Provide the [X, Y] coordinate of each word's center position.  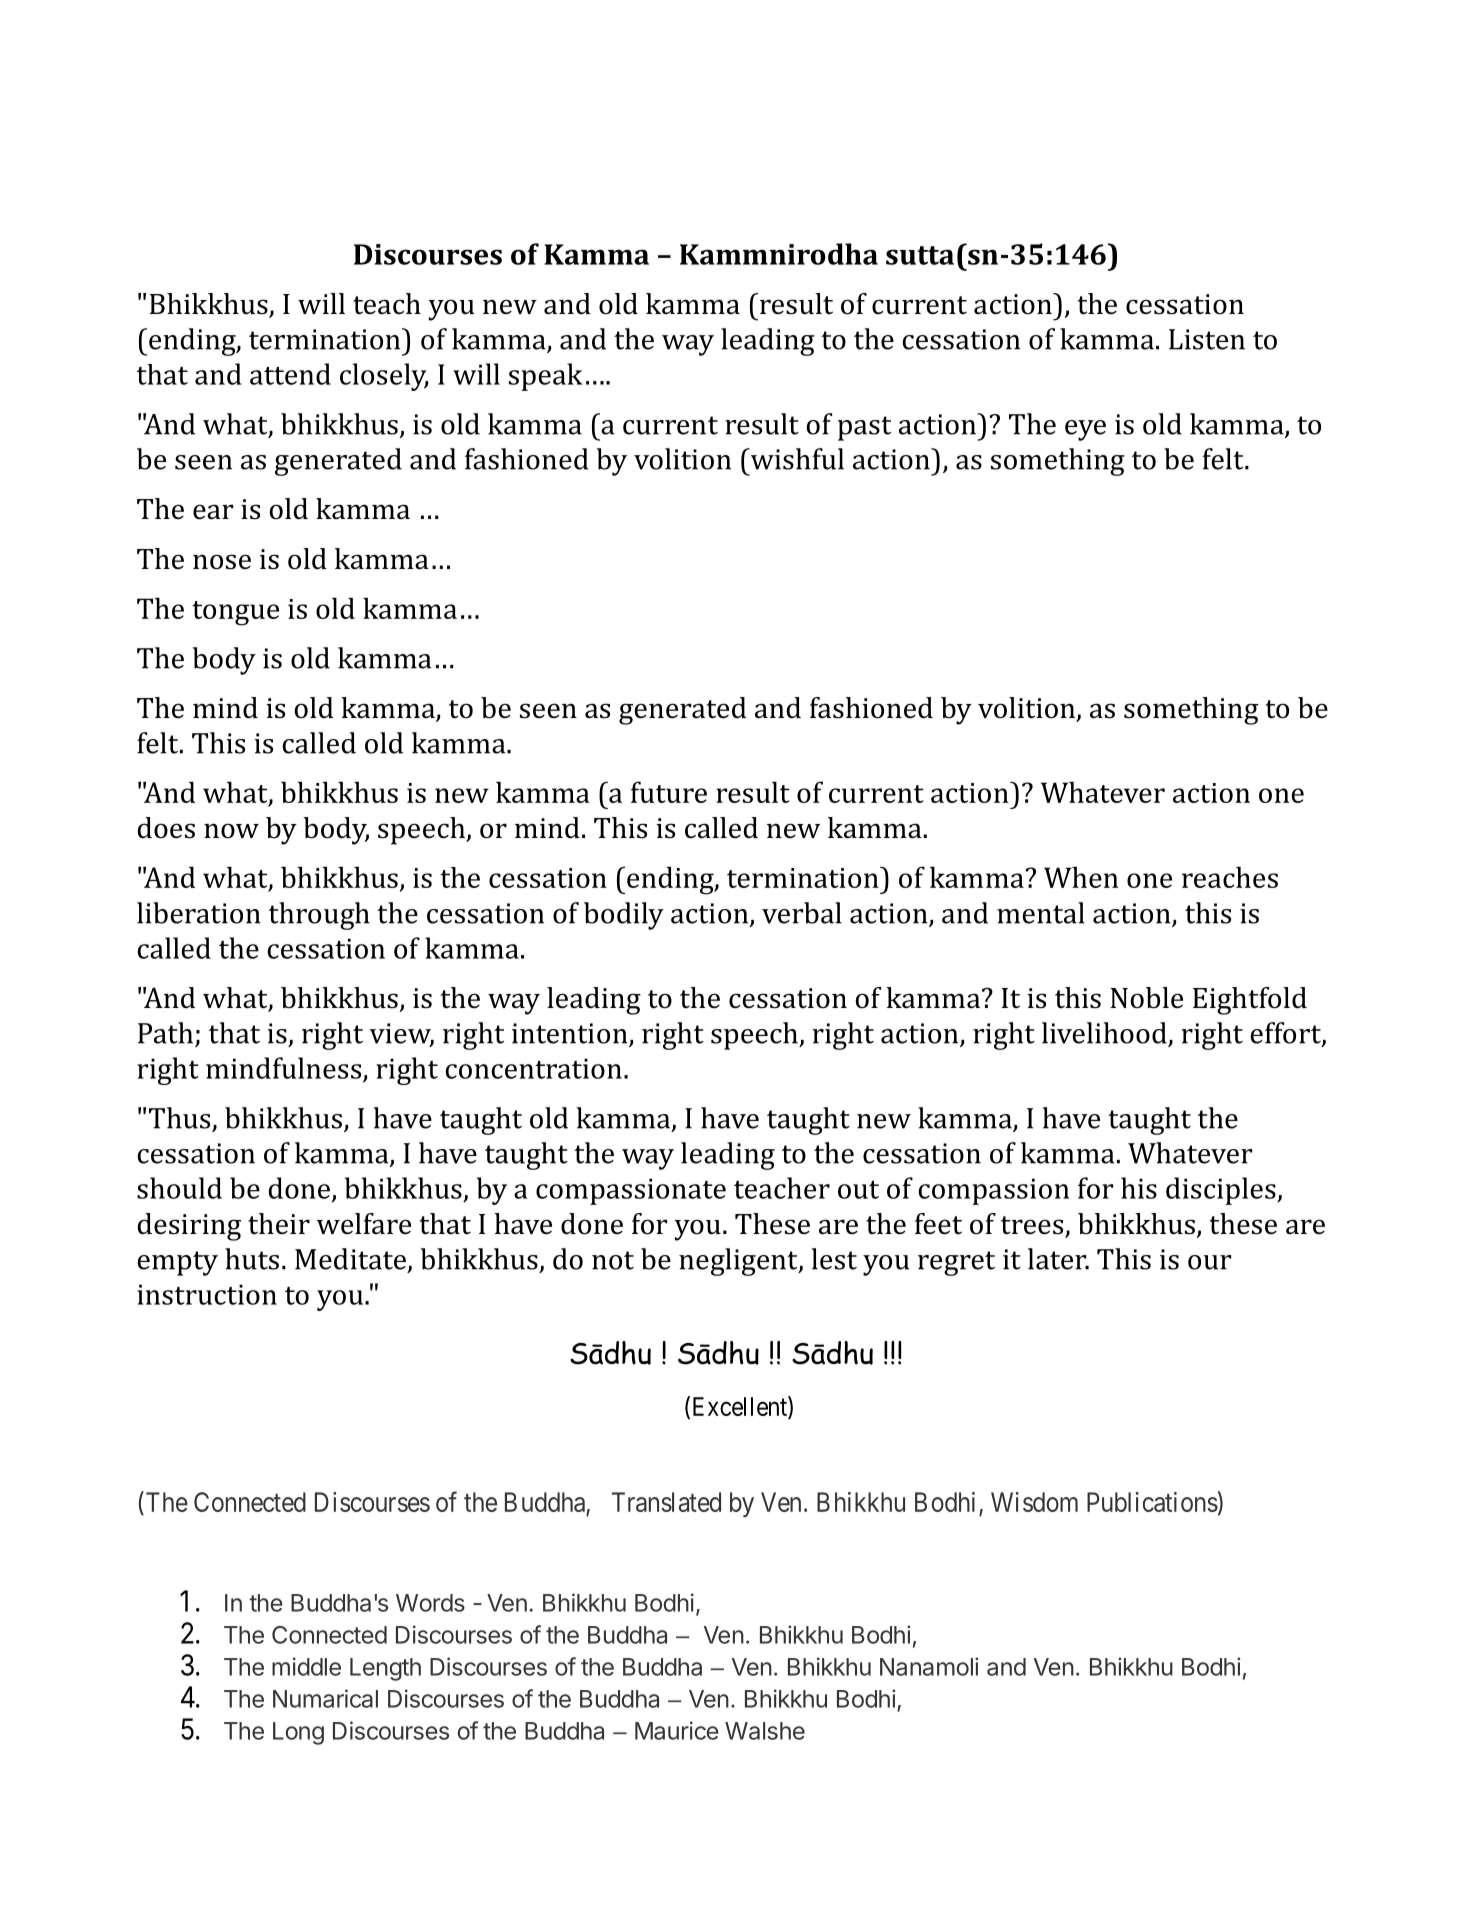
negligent [739, 1262]
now [231, 831]
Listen [1207, 339]
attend [290, 374]
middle [306, 1666]
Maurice [677, 1730]
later [1058, 1259]
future [669, 792]
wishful [796, 459]
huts [252, 1259]
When [1081, 877]
